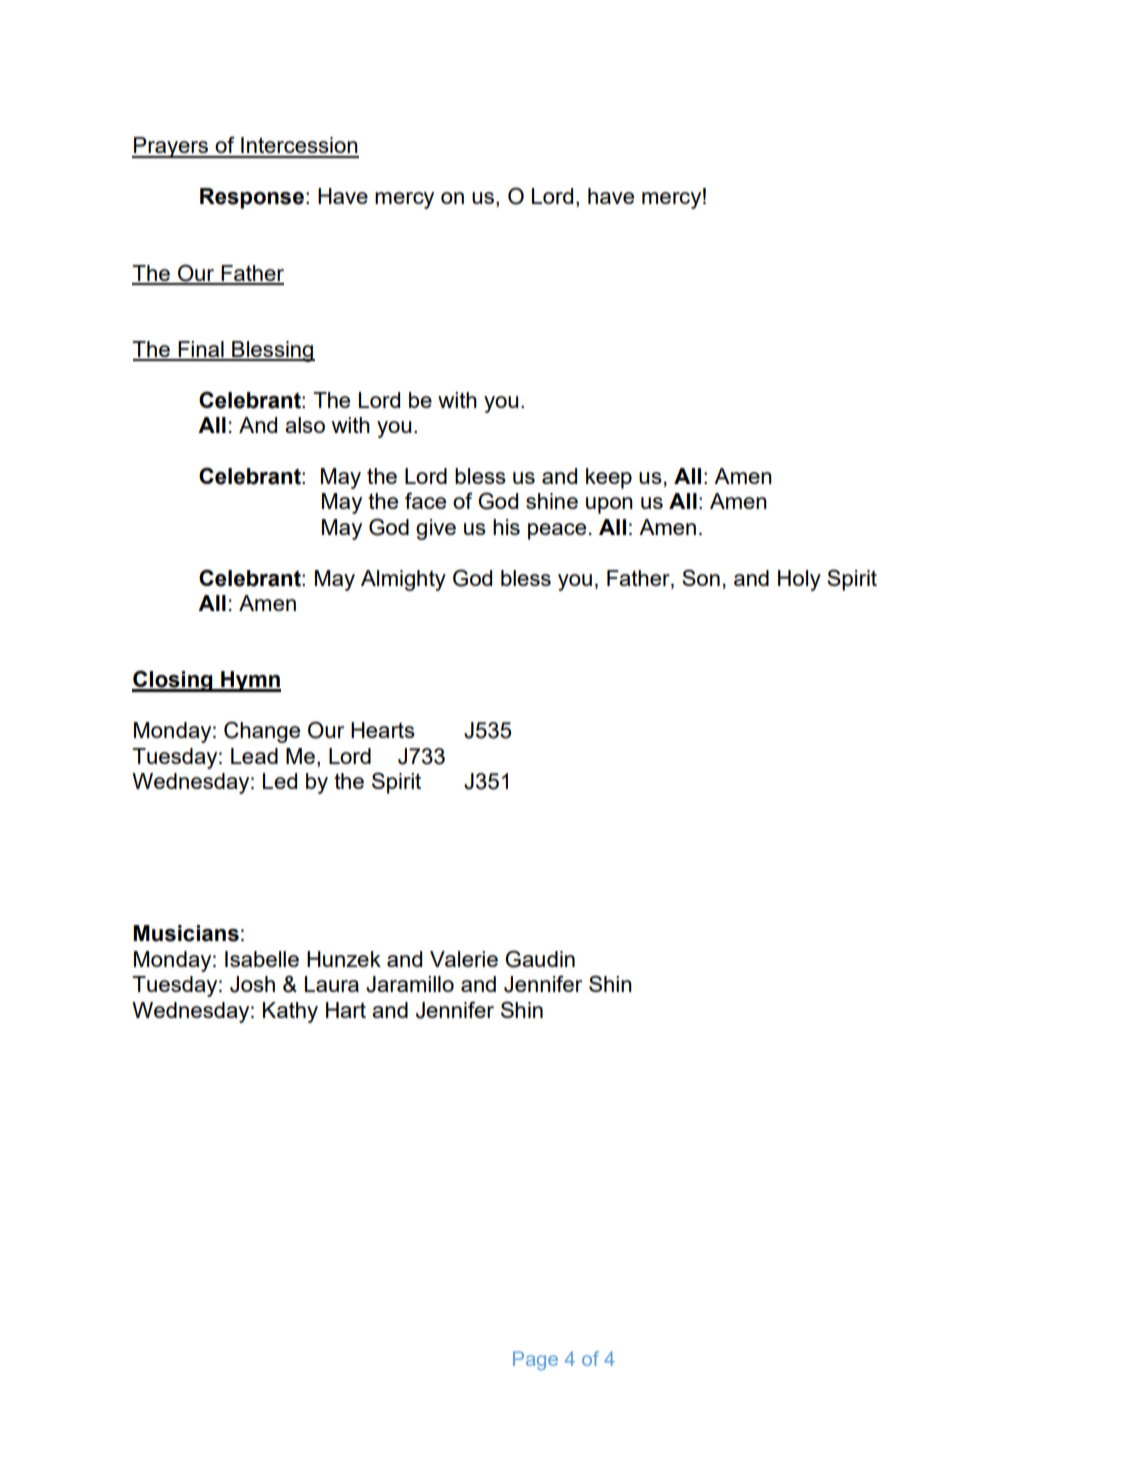 This document has height=1459, width=1127. Describe the element at coordinates (201, 350) in the document. I see `Final` at that location.
